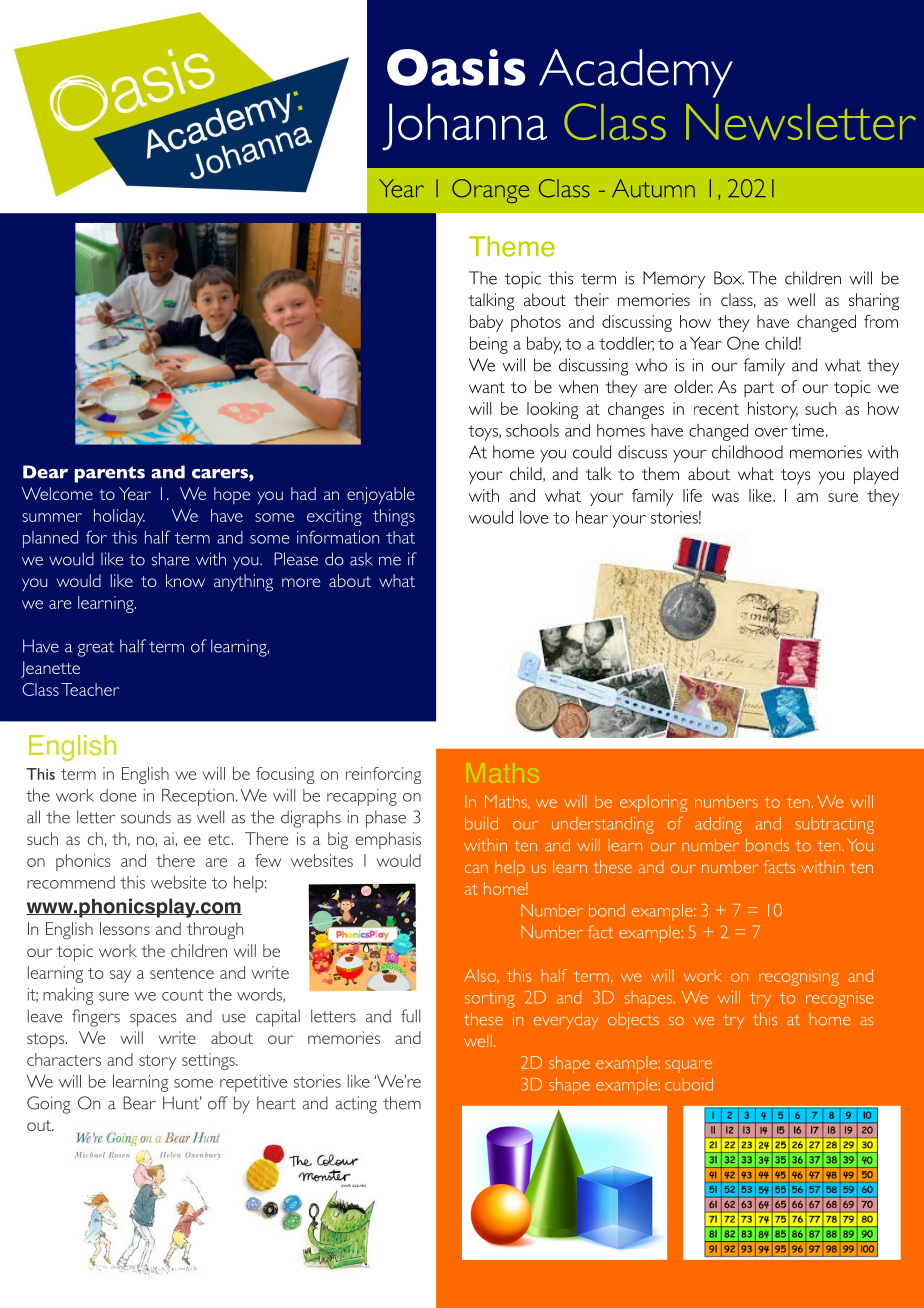  What do you see at coordinates (636, 73) in the screenshot?
I see `Academy` at bounding box center [636, 73].
